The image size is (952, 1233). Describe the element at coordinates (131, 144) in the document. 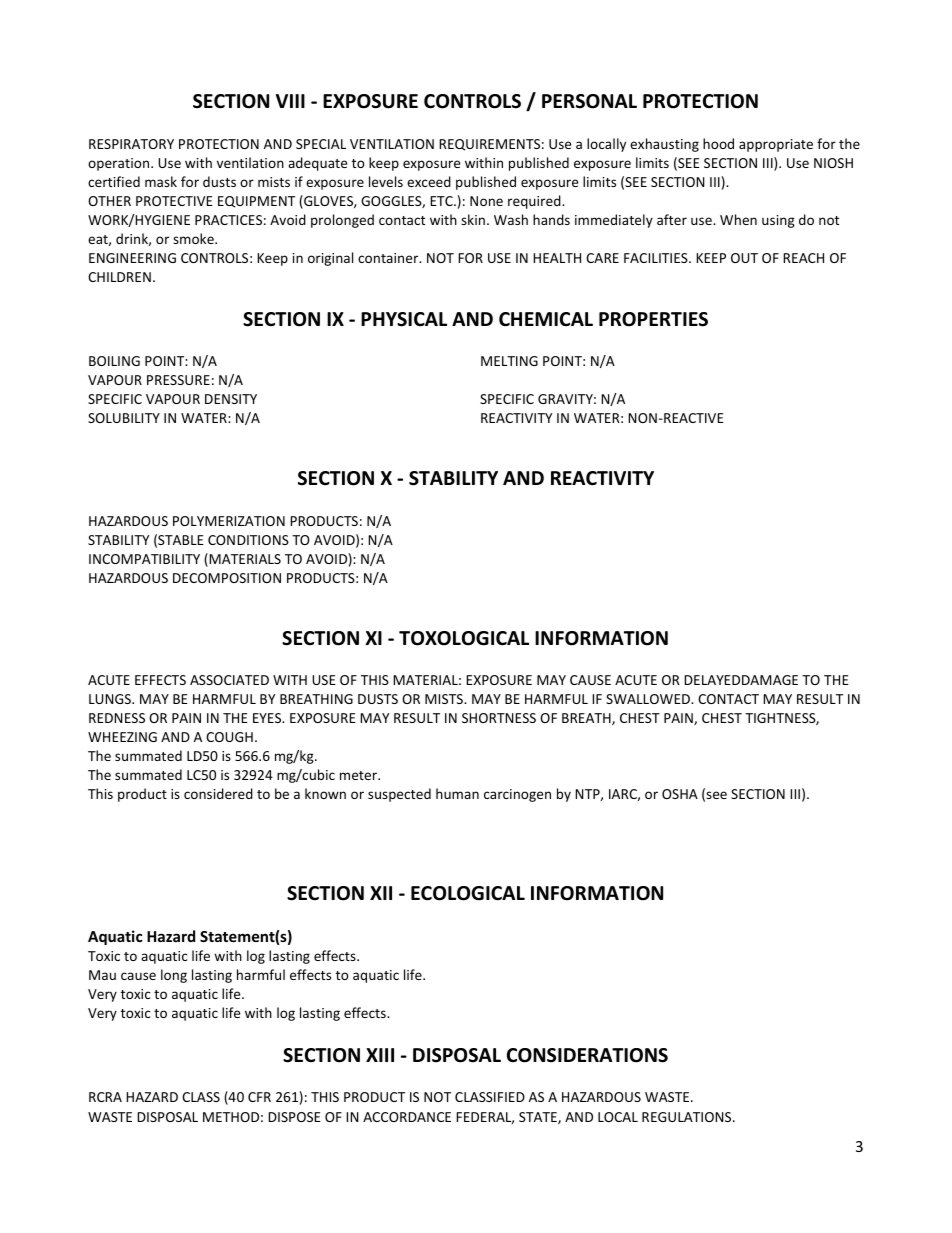

I see `RESPIRATORY` at that location.
